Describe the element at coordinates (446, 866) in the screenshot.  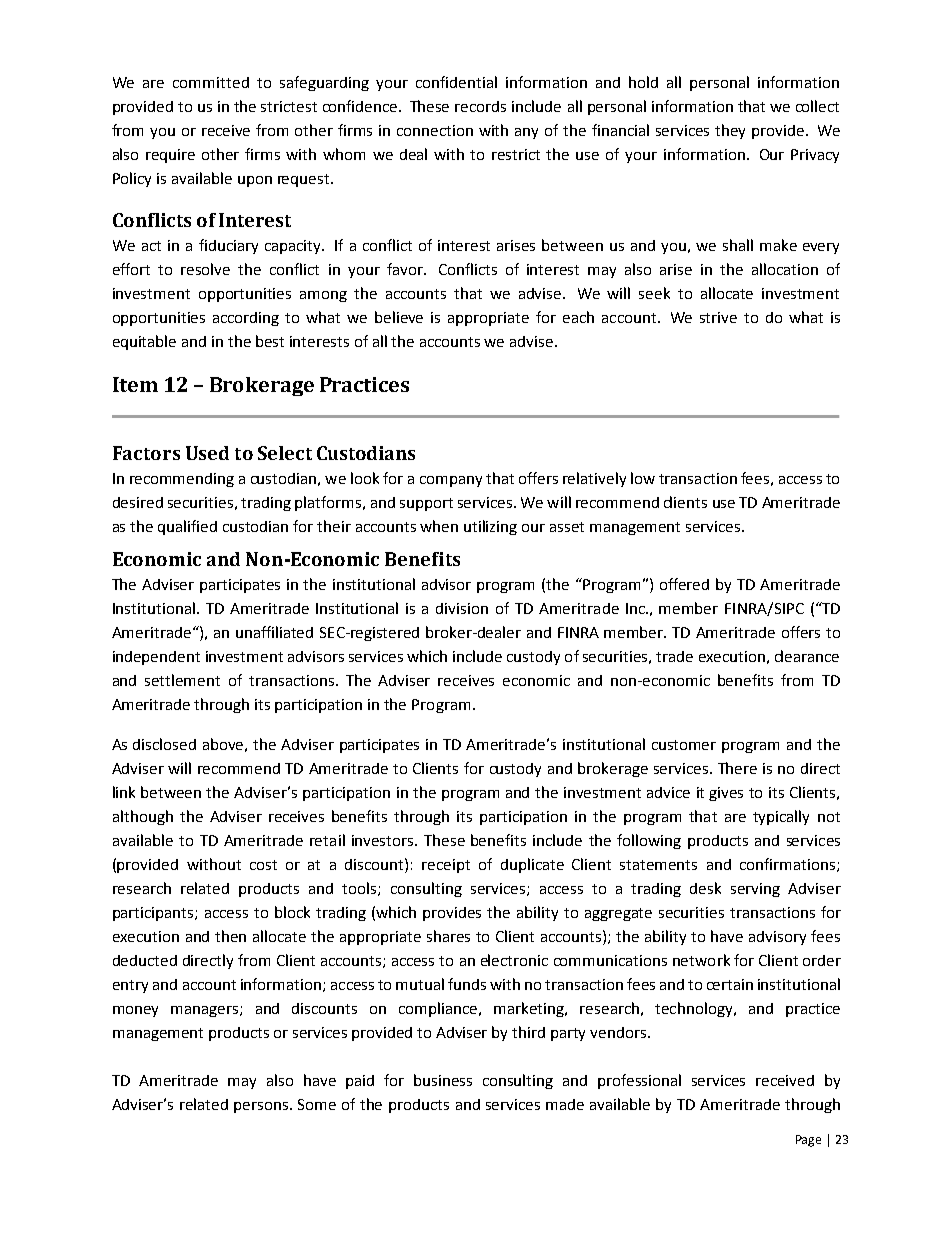
I see `receipt` at that location.
